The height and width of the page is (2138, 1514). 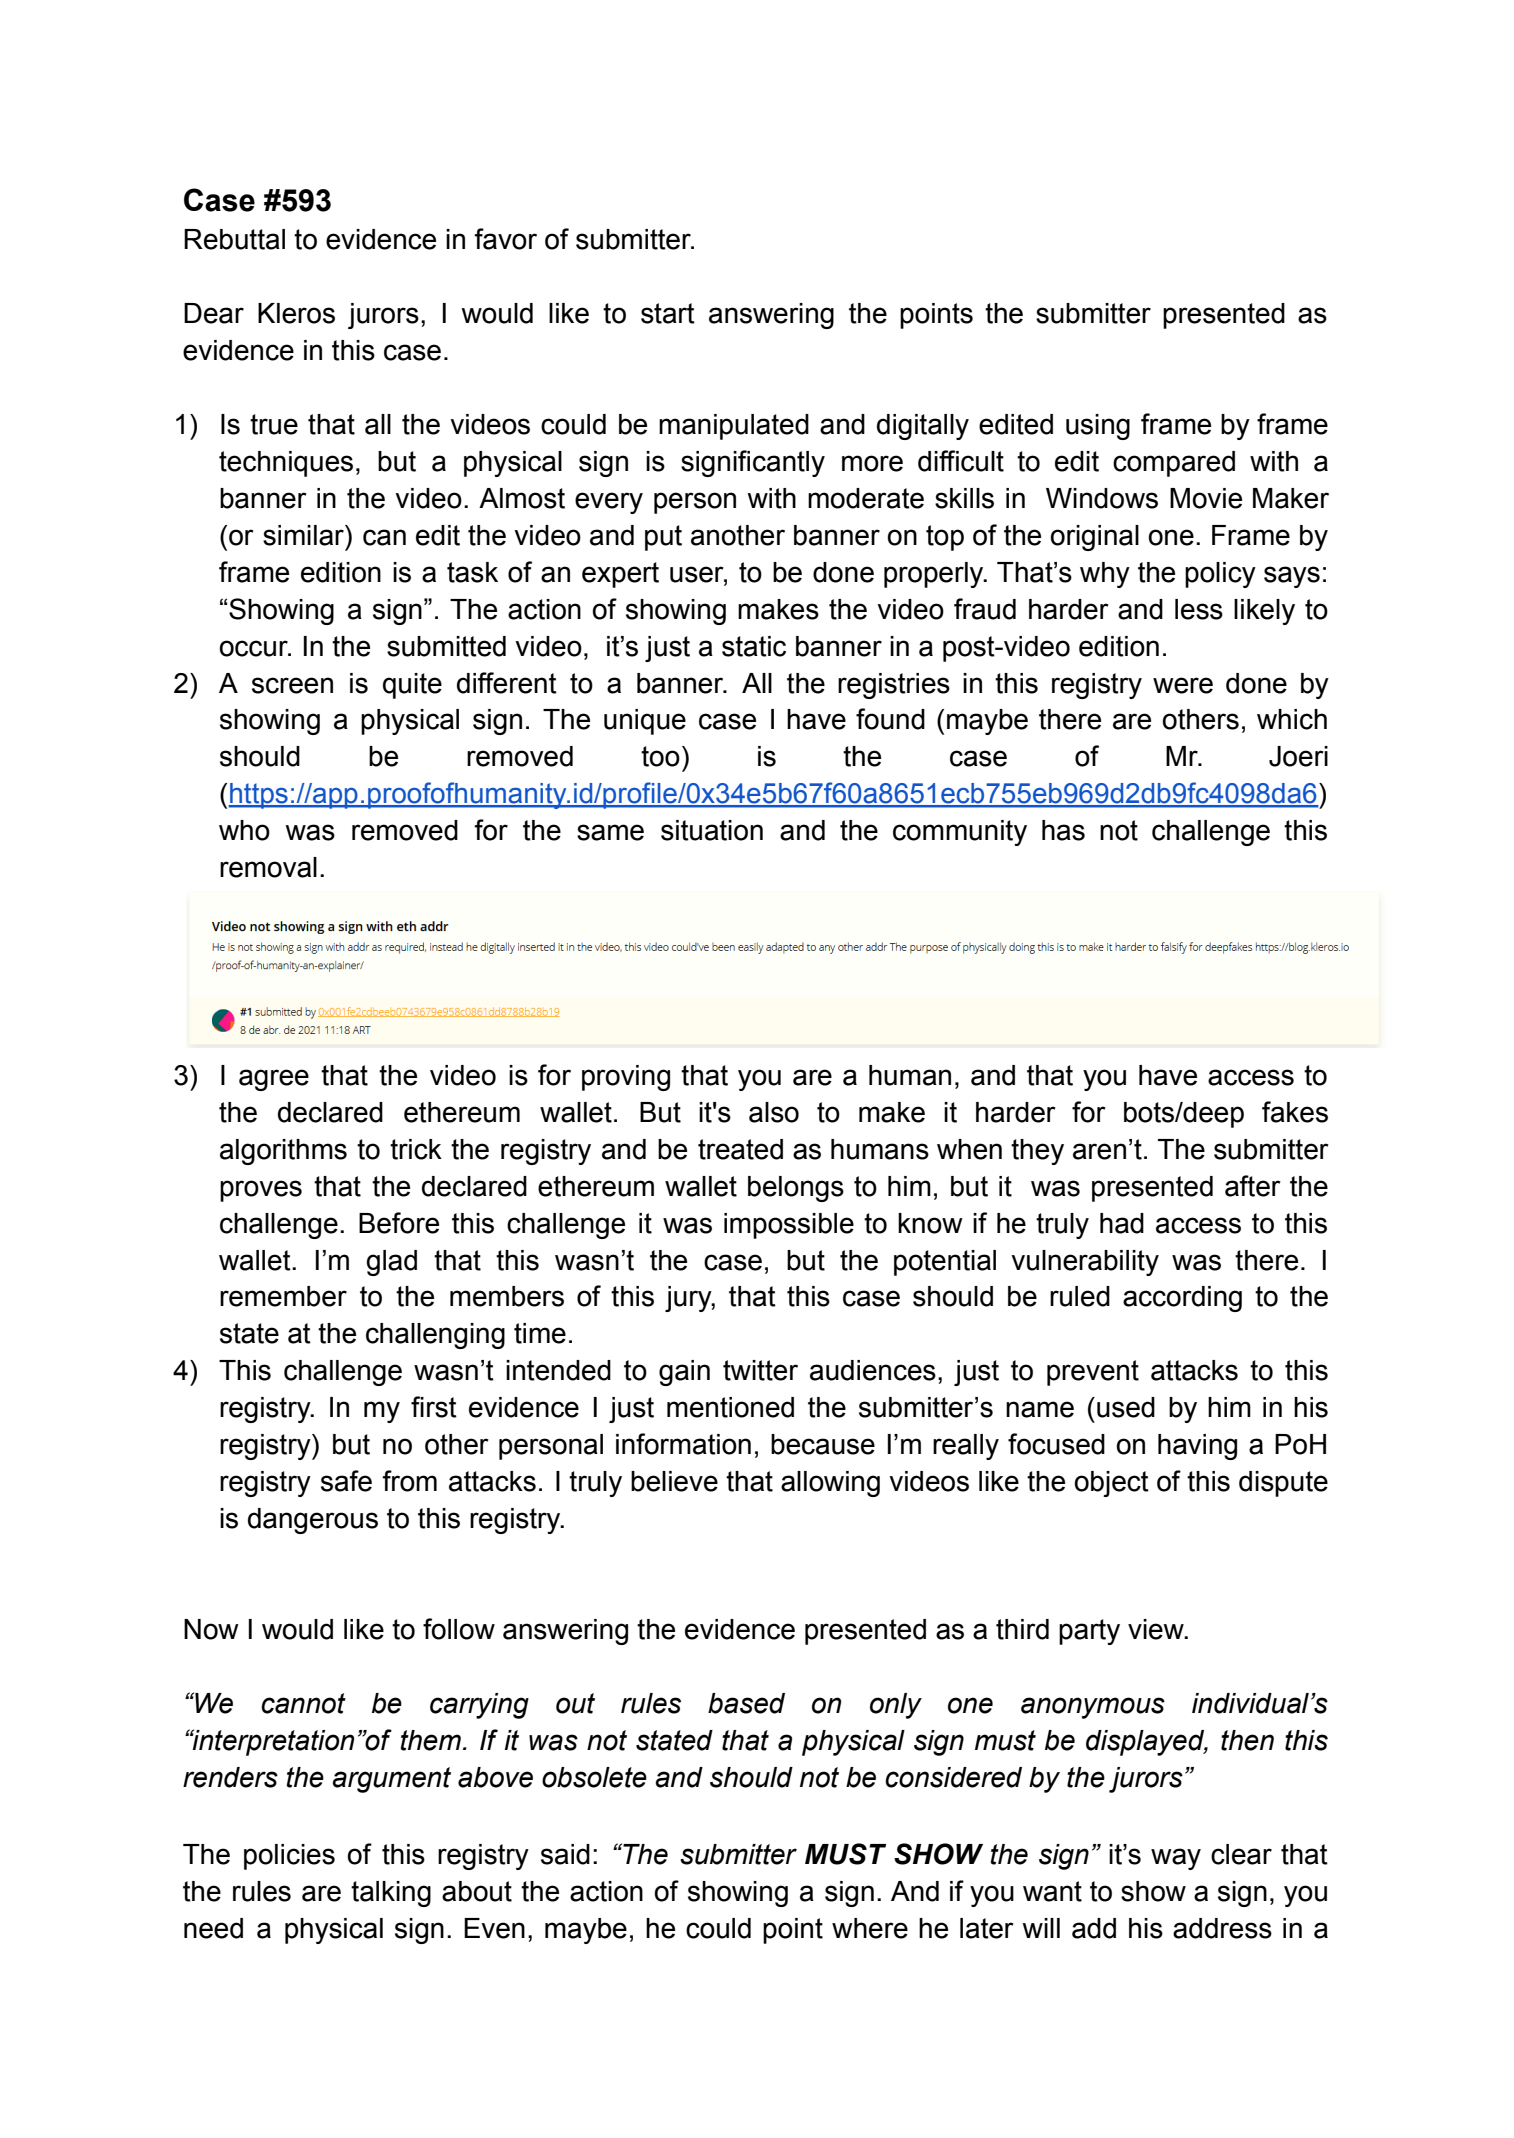 I want to click on dangerous, so click(x=313, y=1521).
